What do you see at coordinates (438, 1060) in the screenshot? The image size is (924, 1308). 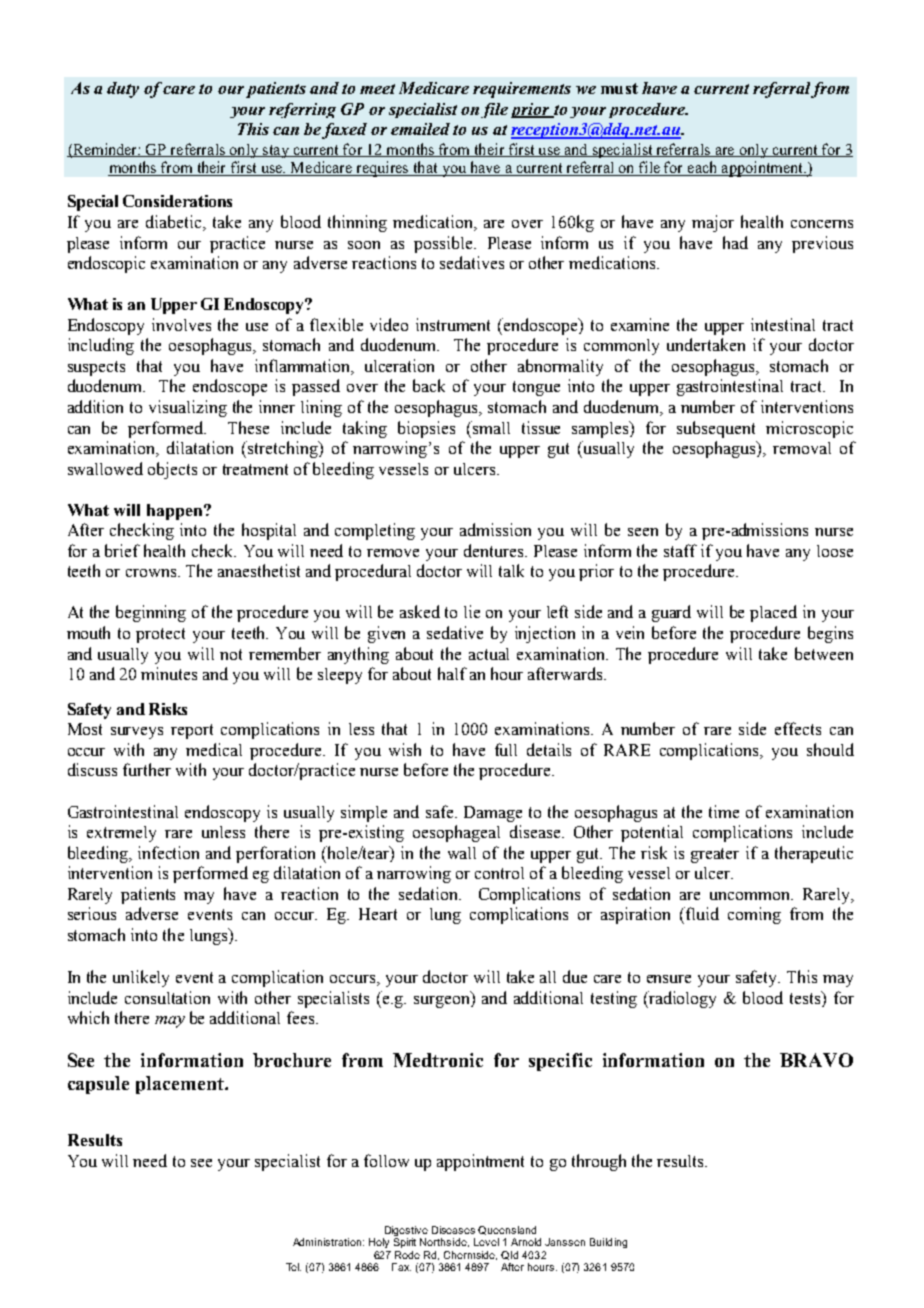 I see `Medtronic` at bounding box center [438, 1060].
